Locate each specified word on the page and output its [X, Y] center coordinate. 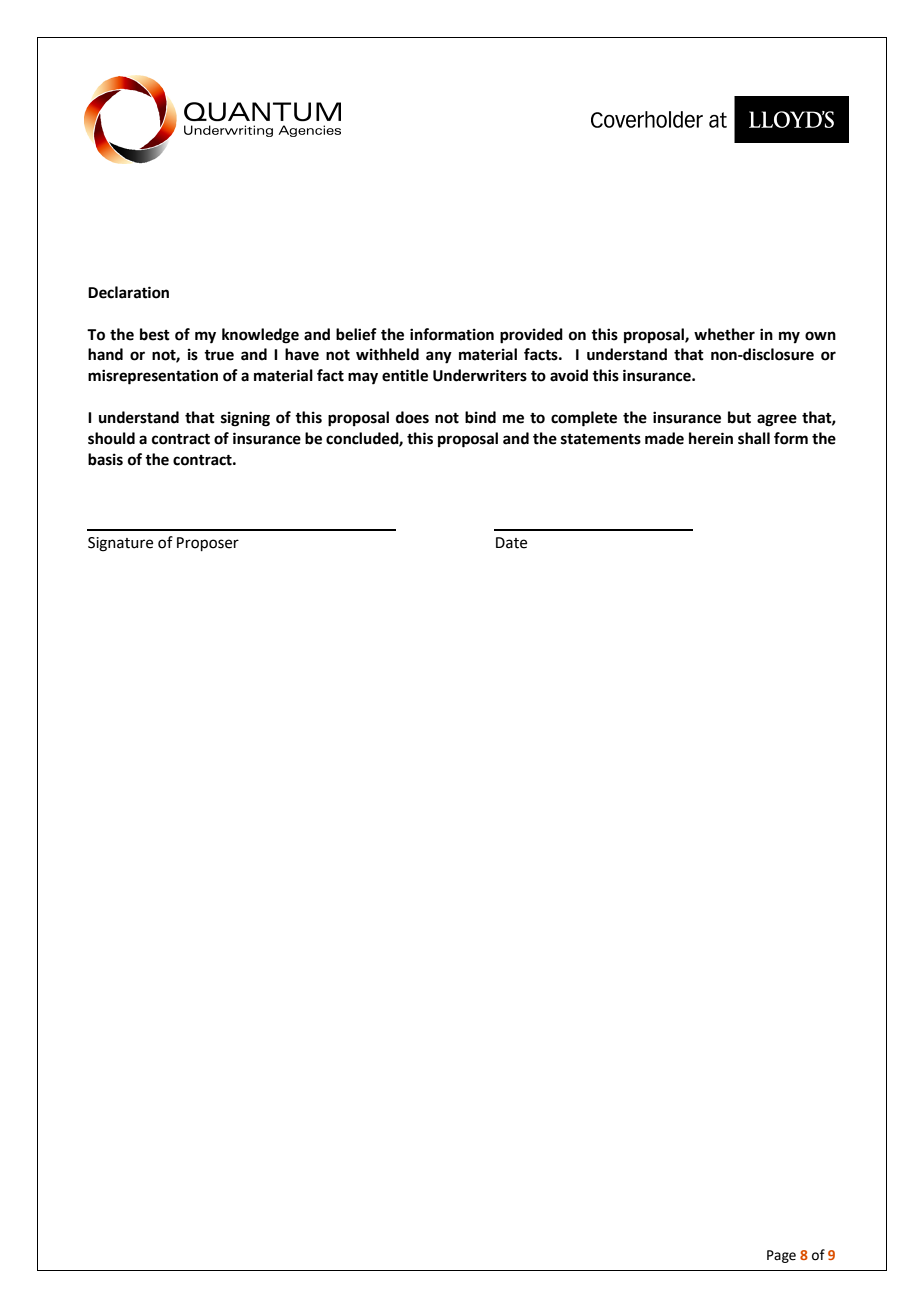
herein [711, 438]
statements [601, 439]
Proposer [208, 544]
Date [511, 543]
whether [724, 334]
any [439, 357]
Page [781, 1256]
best [155, 334]
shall [754, 438]
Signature [120, 544]
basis [105, 459]
